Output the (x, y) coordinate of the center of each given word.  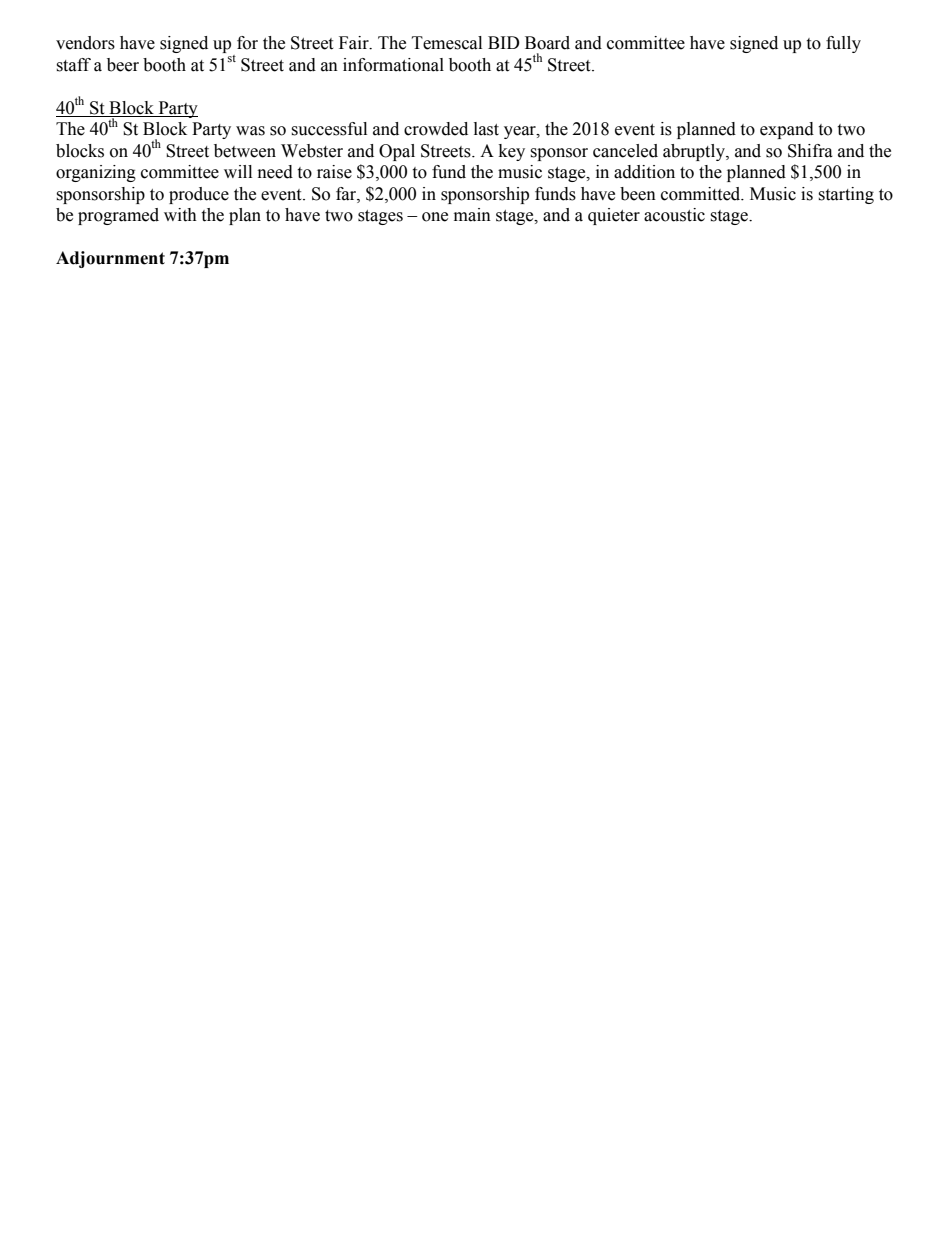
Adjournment (110, 259)
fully (843, 44)
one (435, 217)
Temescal (447, 43)
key (512, 152)
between (245, 151)
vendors (85, 43)
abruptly (695, 152)
